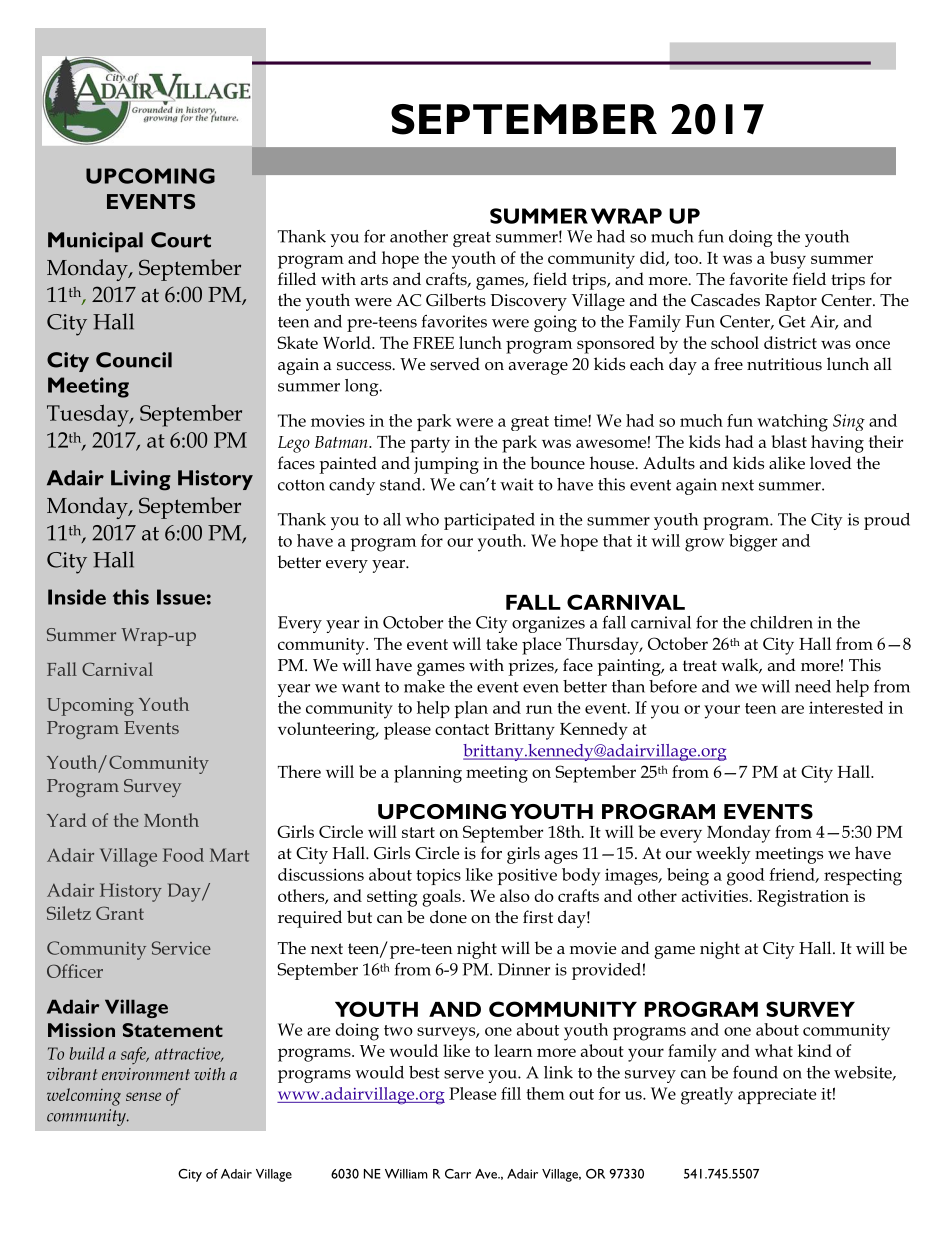  What do you see at coordinates (788, 260) in the screenshot?
I see `busy` at bounding box center [788, 260].
